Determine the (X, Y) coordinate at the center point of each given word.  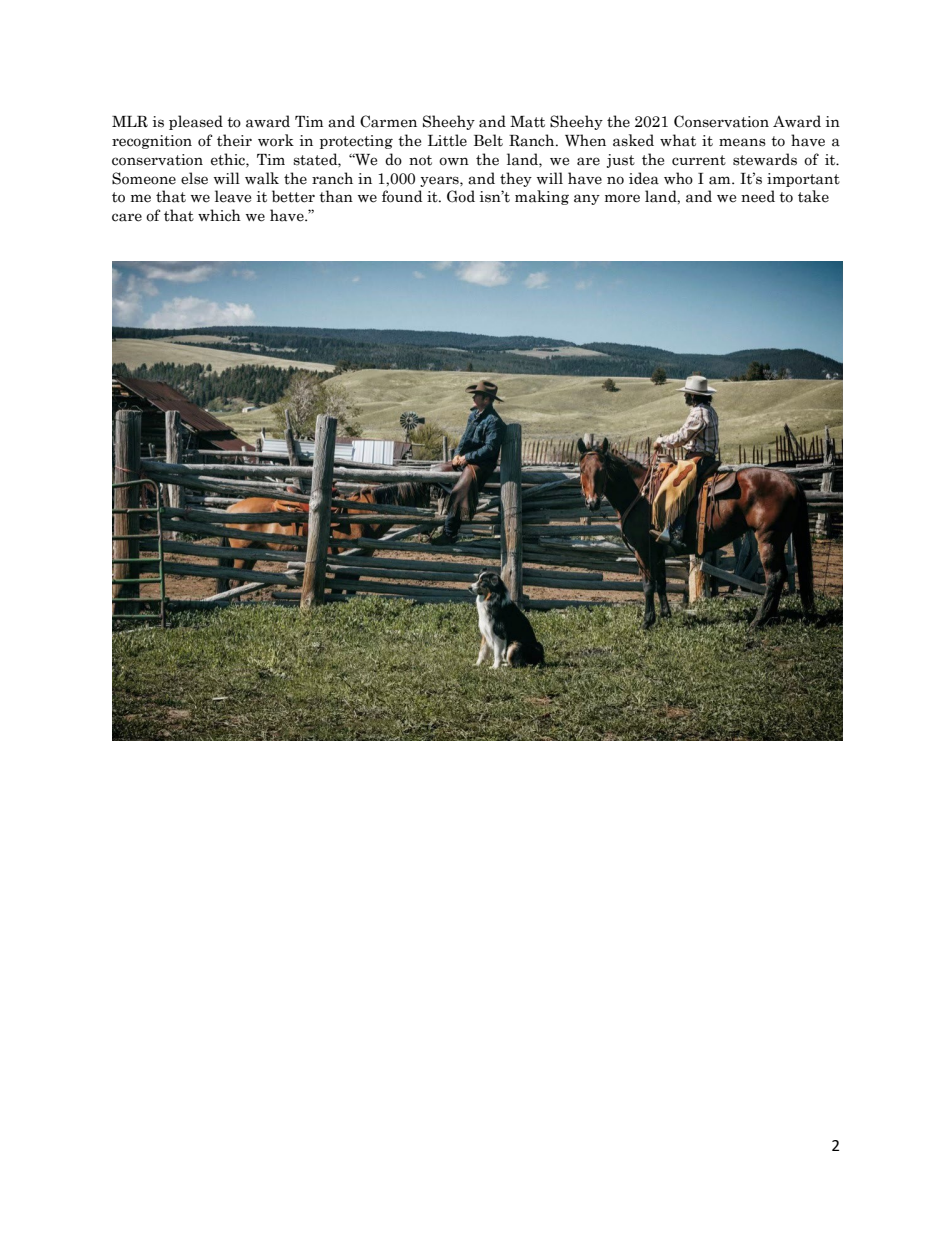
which (219, 215)
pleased (196, 122)
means (742, 142)
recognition (152, 142)
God (461, 196)
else (194, 178)
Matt (527, 122)
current (699, 160)
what (678, 140)
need (758, 196)
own (454, 161)
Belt (488, 140)
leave (233, 196)
